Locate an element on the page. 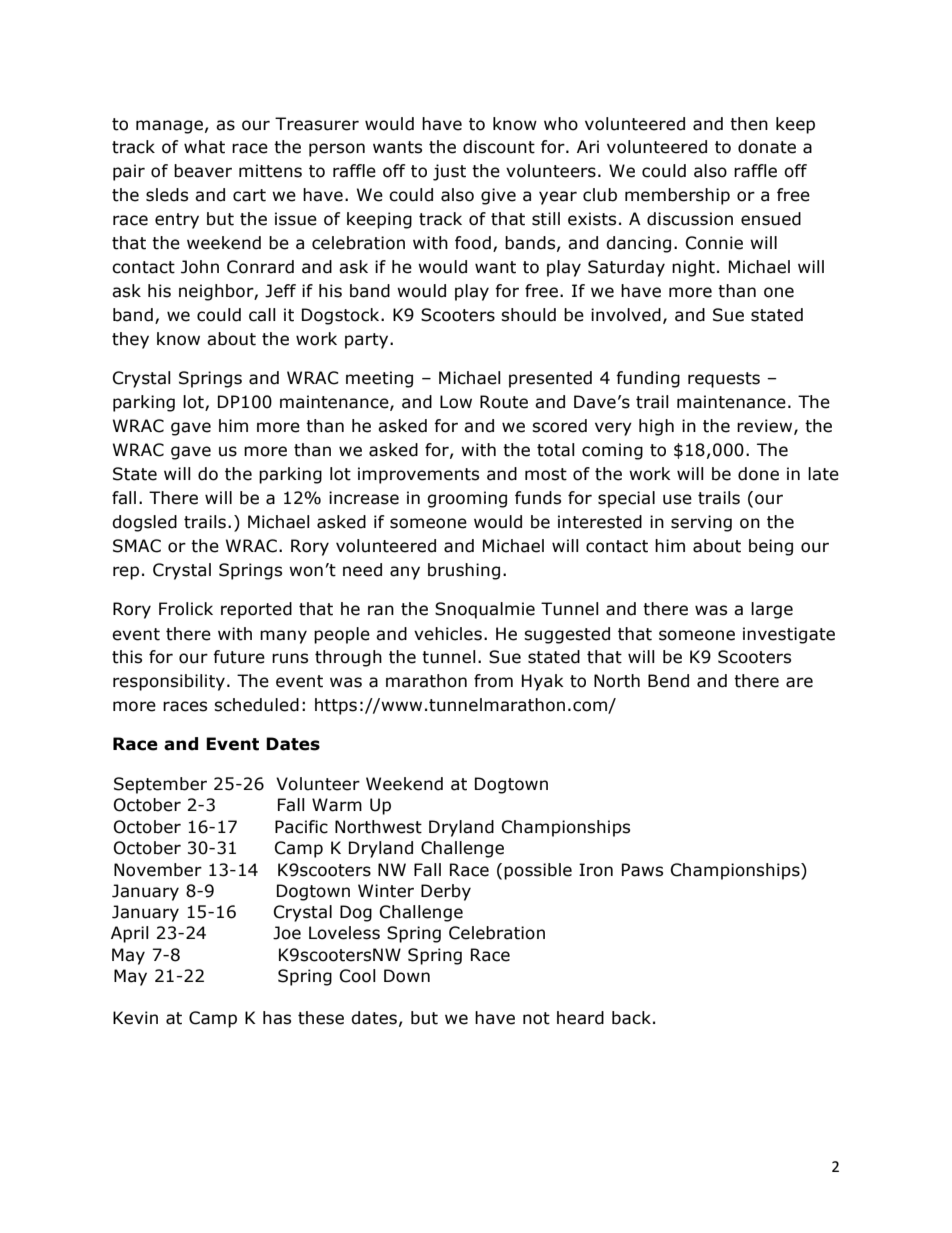 Image resolution: width=952 pixels, height=1233 pixels. scheduled is located at coordinates (256, 705).
